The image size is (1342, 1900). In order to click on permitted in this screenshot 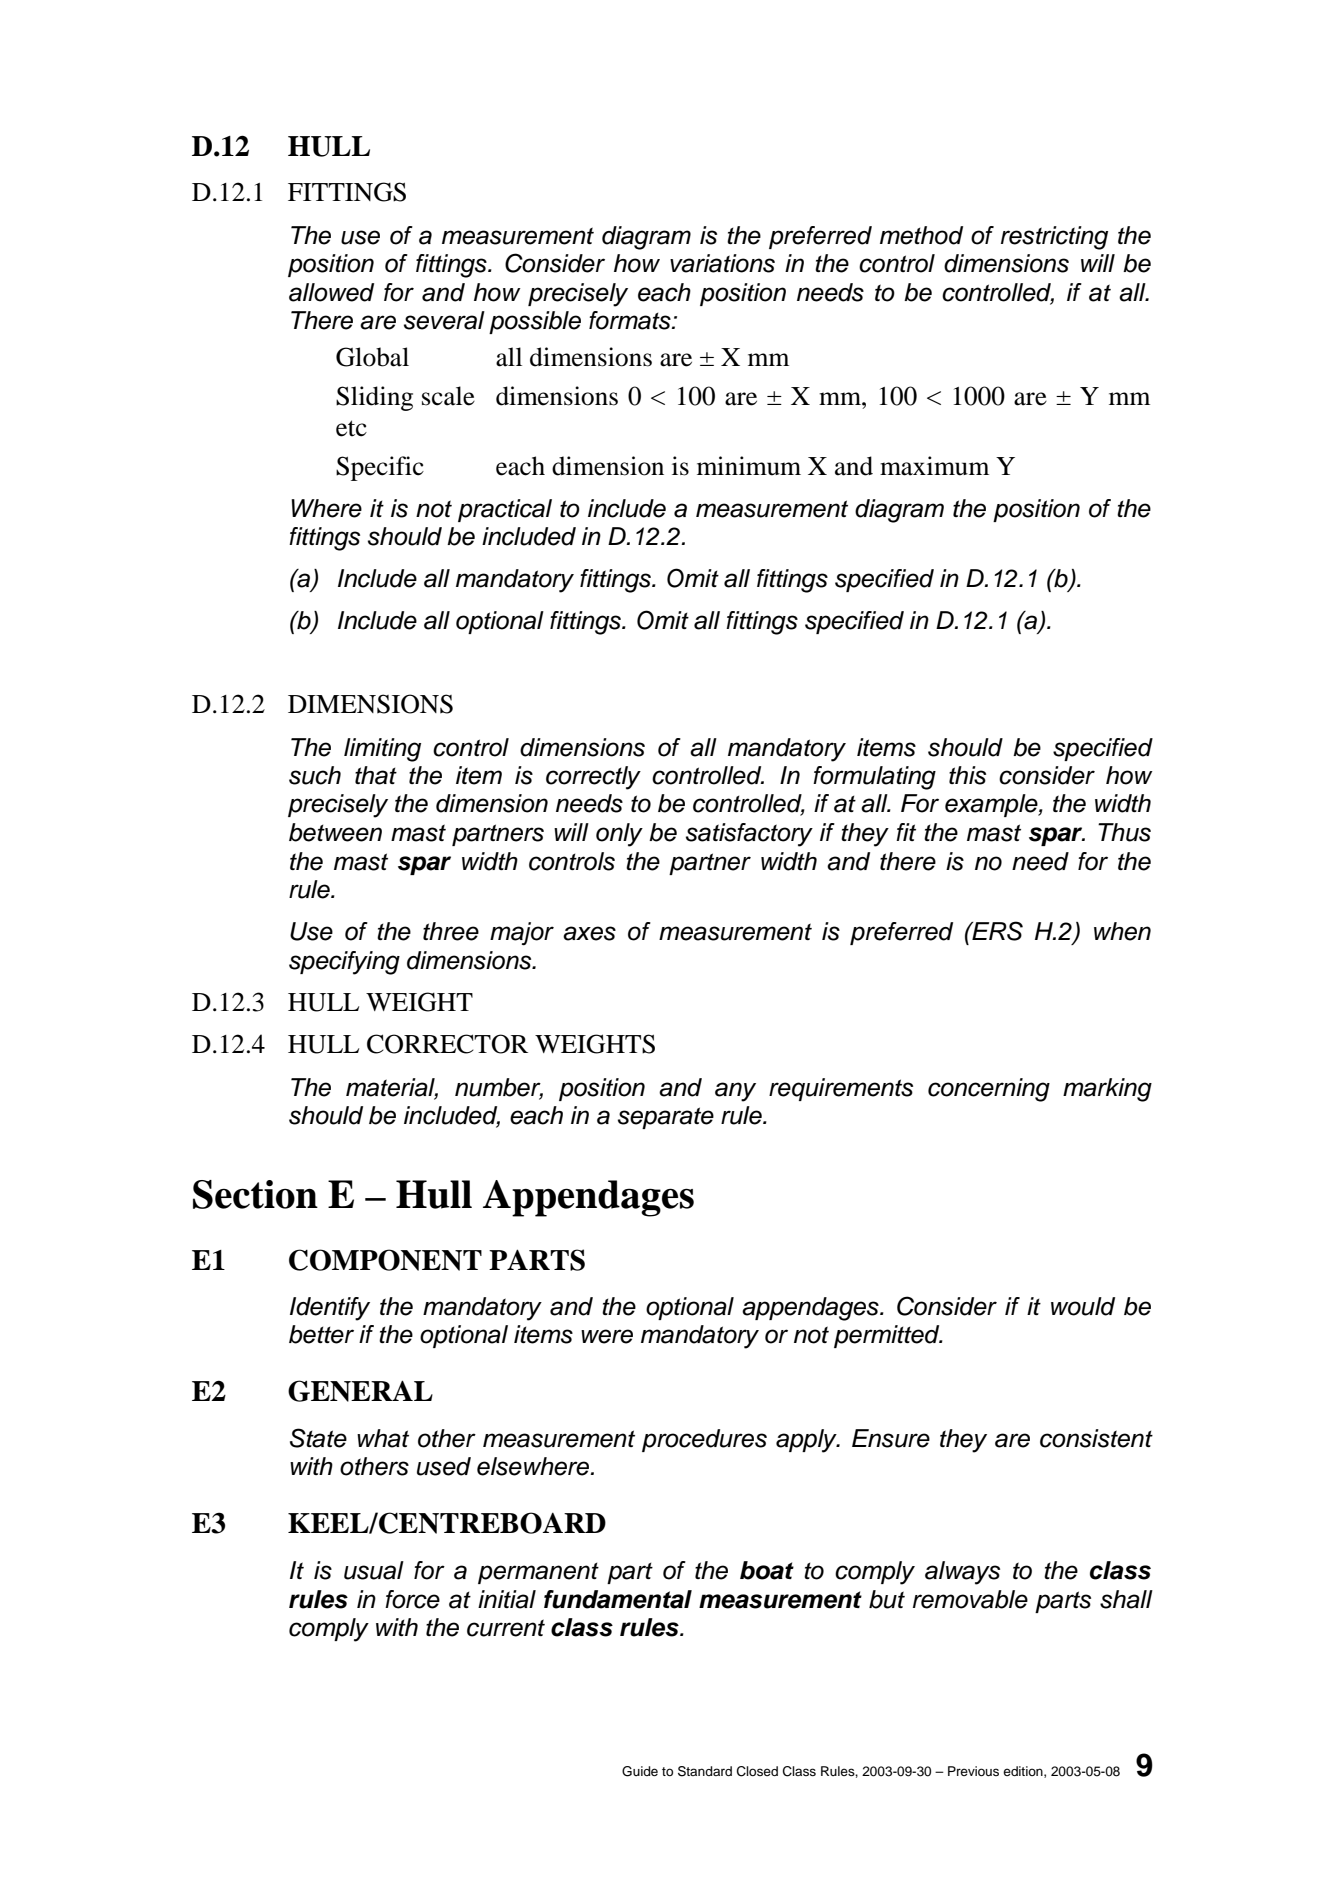, I will do `click(888, 1336)`.
